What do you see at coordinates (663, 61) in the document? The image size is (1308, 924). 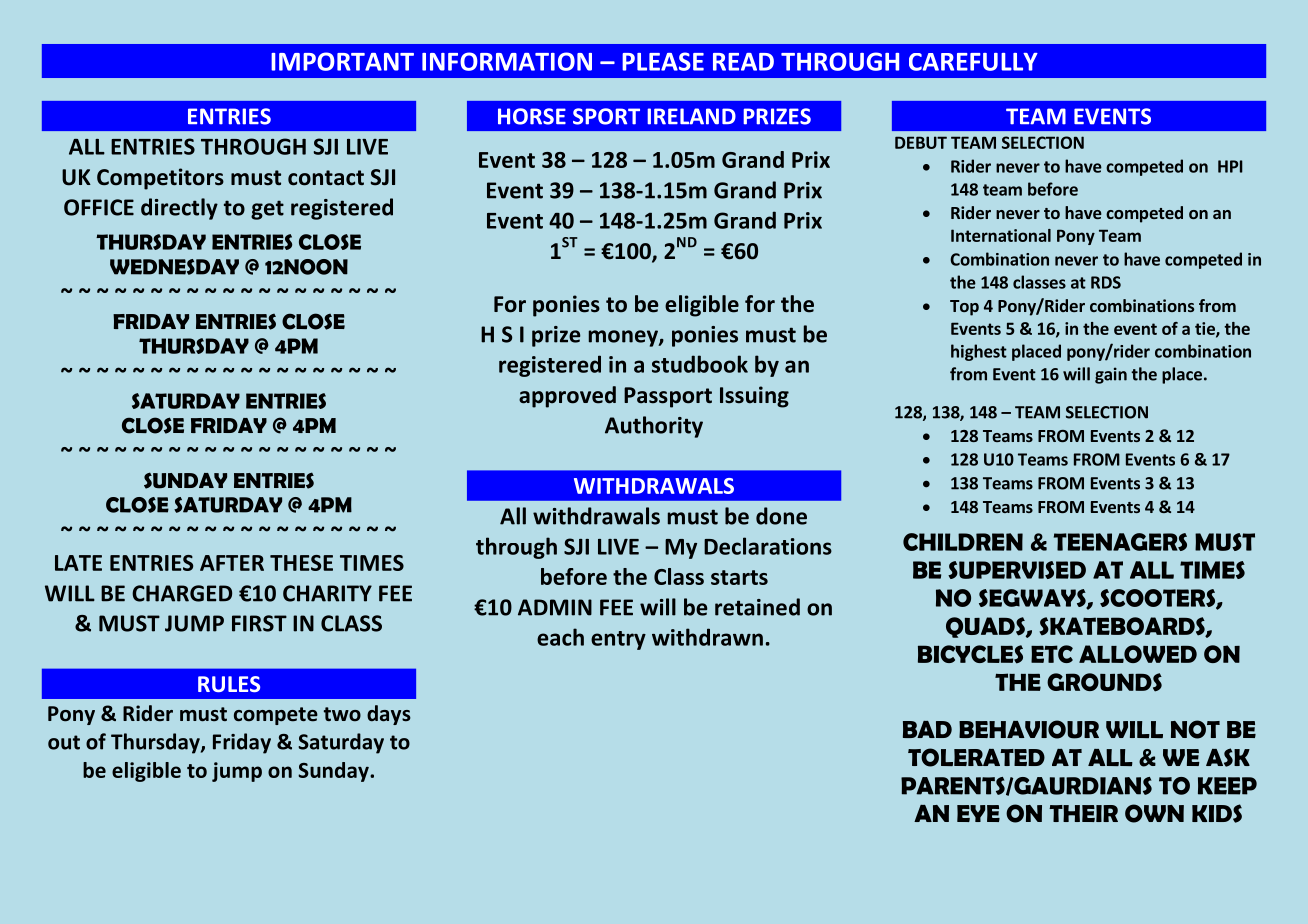 I see `PLEASE` at bounding box center [663, 61].
